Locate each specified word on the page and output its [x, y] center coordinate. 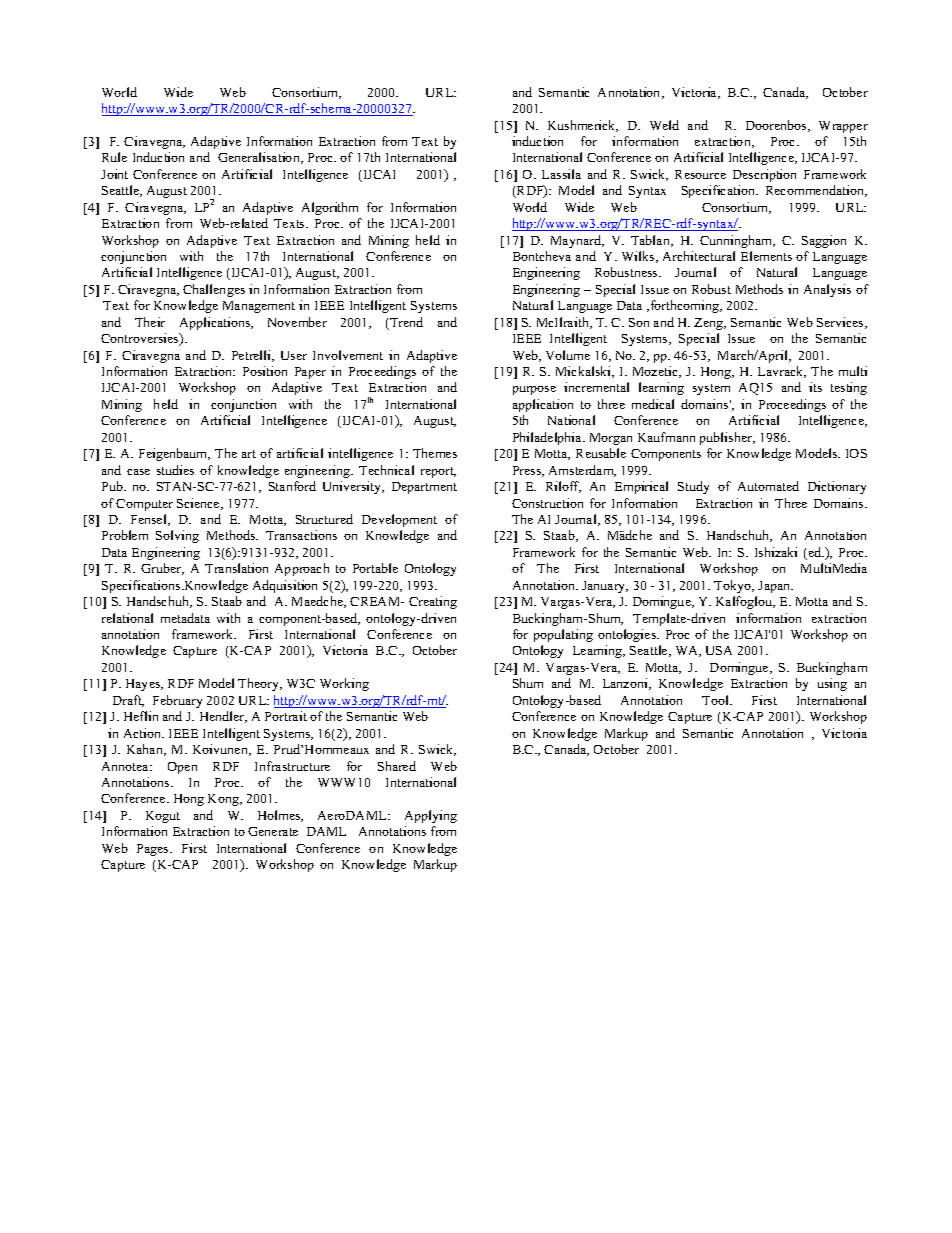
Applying [431, 816]
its [815, 387]
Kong [224, 800]
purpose [534, 390]
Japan [775, 587]
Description [764, 175]
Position [265, 371]
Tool [716, 700]
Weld [664, 125]
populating [563, 635]
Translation [236, 568]
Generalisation [260, 158]
